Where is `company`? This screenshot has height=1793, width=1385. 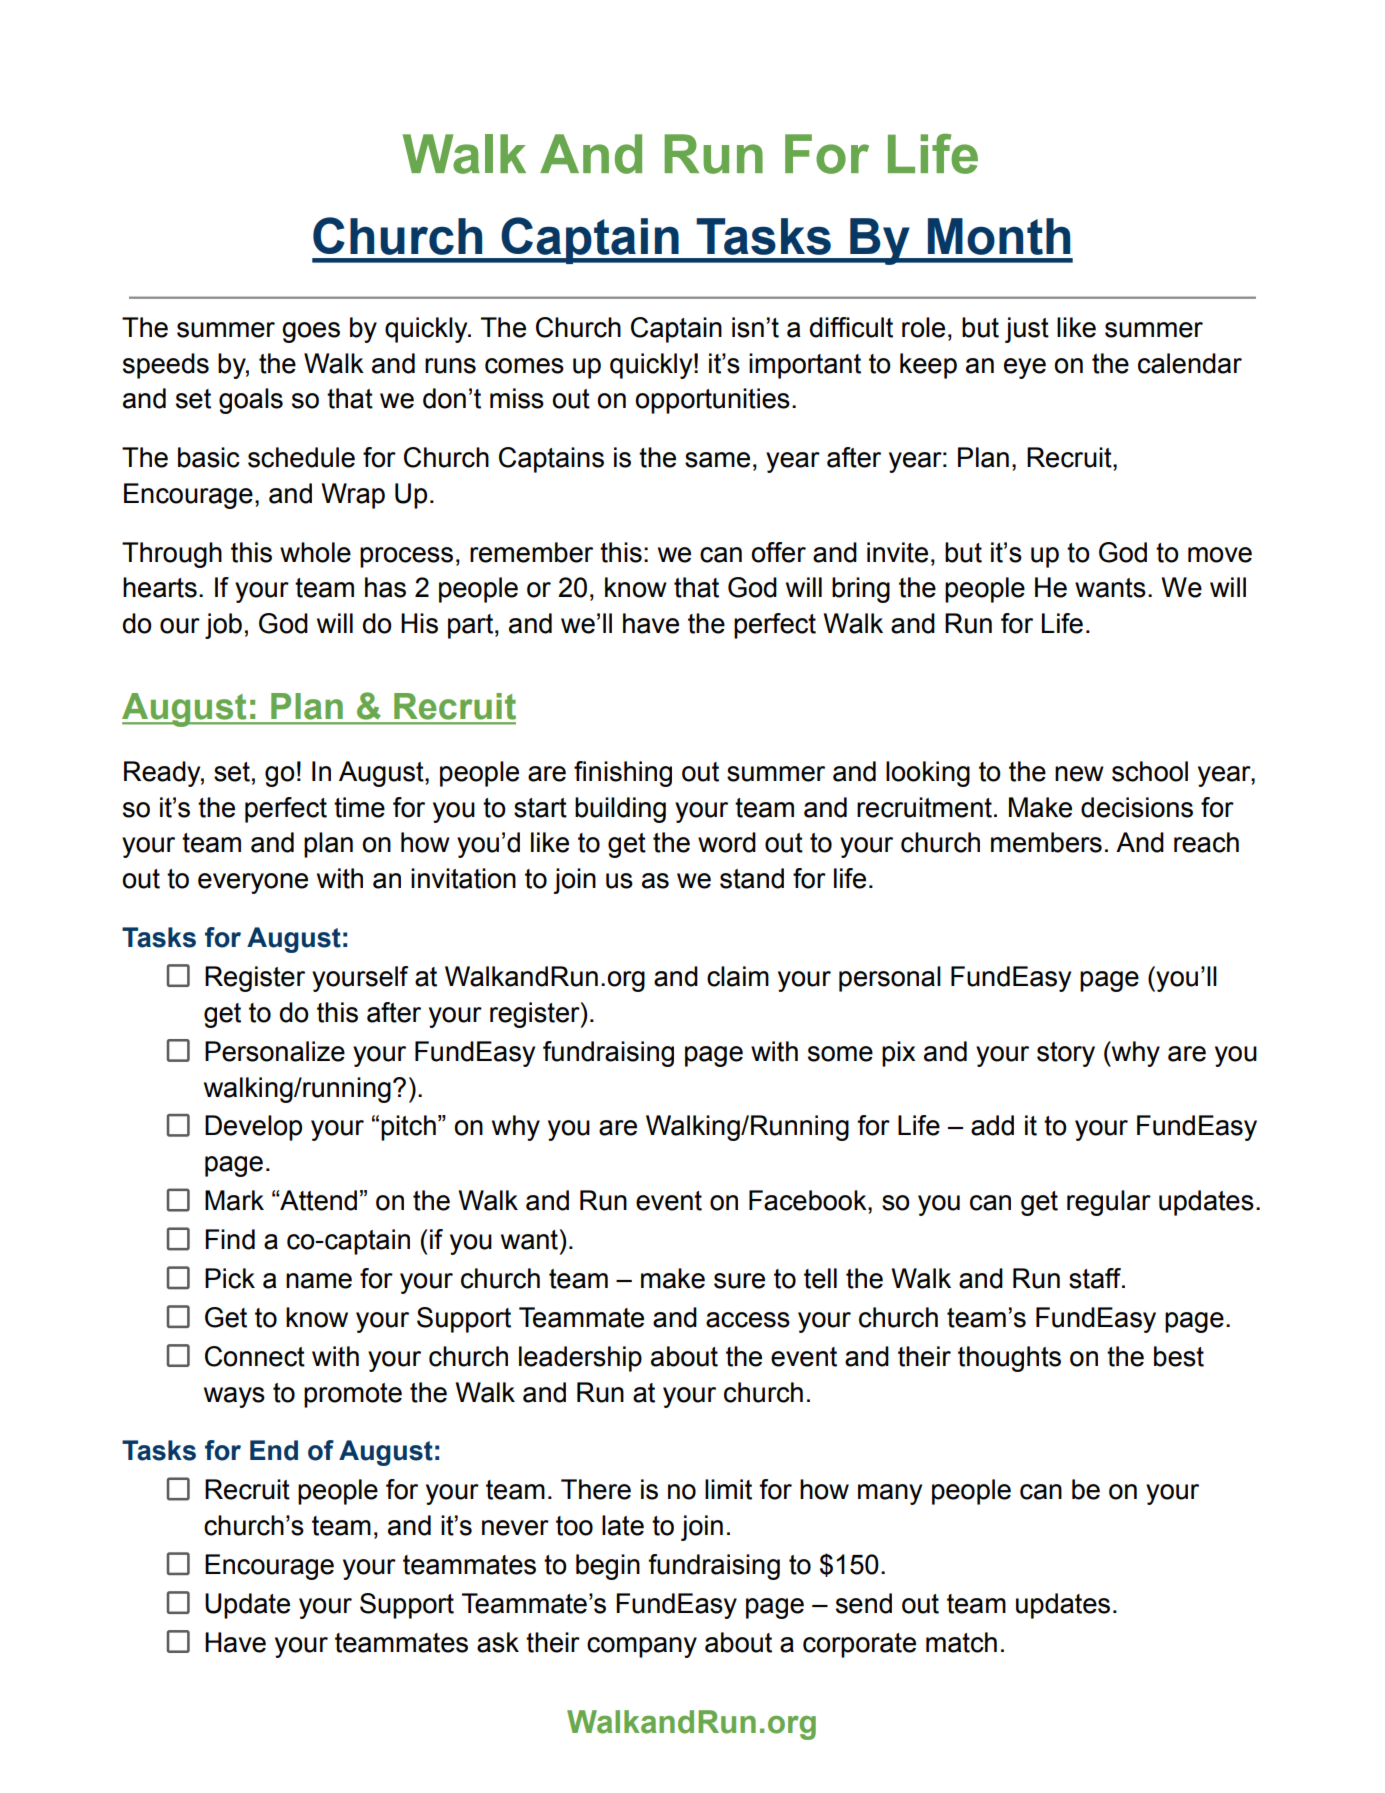
company is located at coordinates (642, 1647).
